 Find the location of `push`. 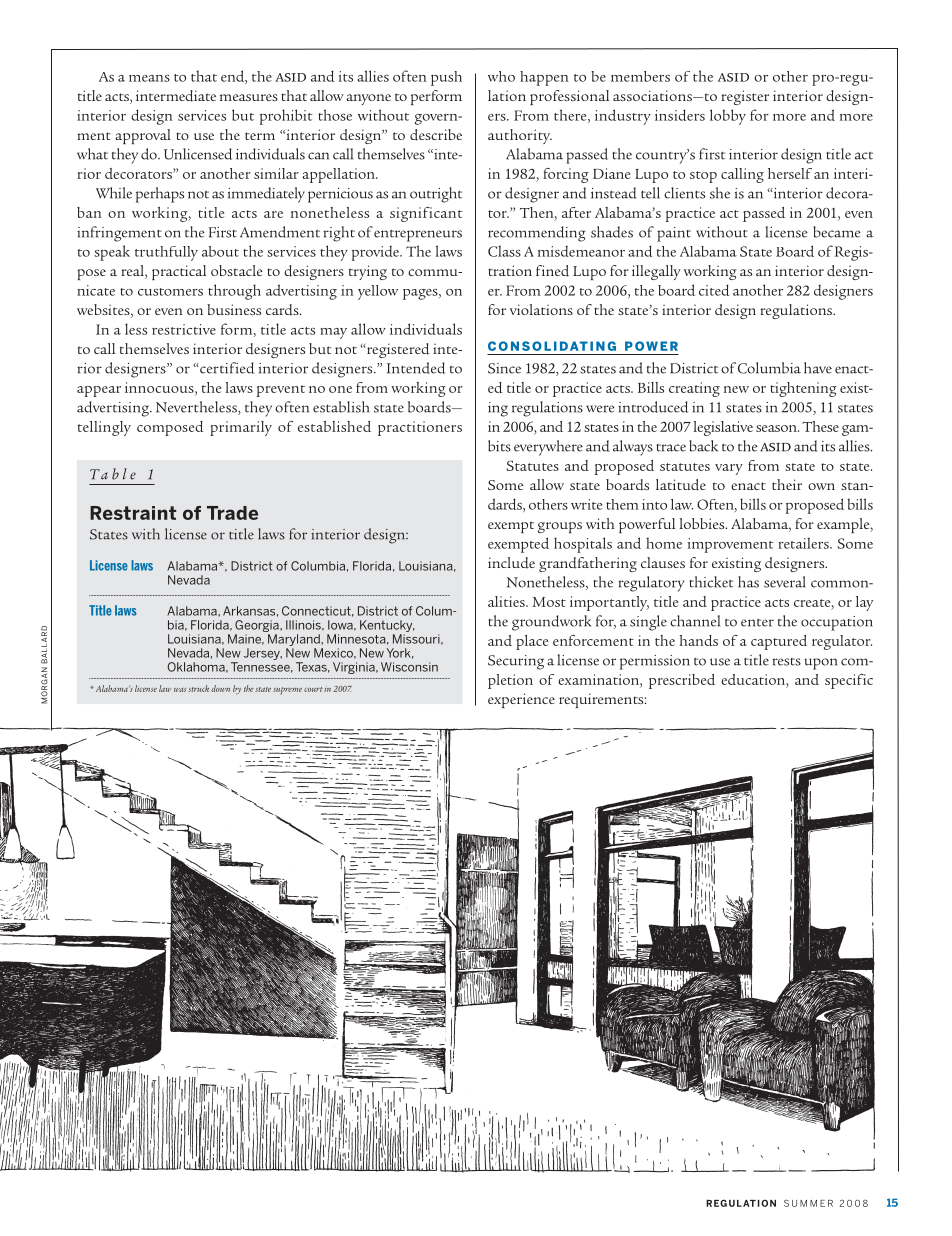

push is located at coordinates (446, 78).
